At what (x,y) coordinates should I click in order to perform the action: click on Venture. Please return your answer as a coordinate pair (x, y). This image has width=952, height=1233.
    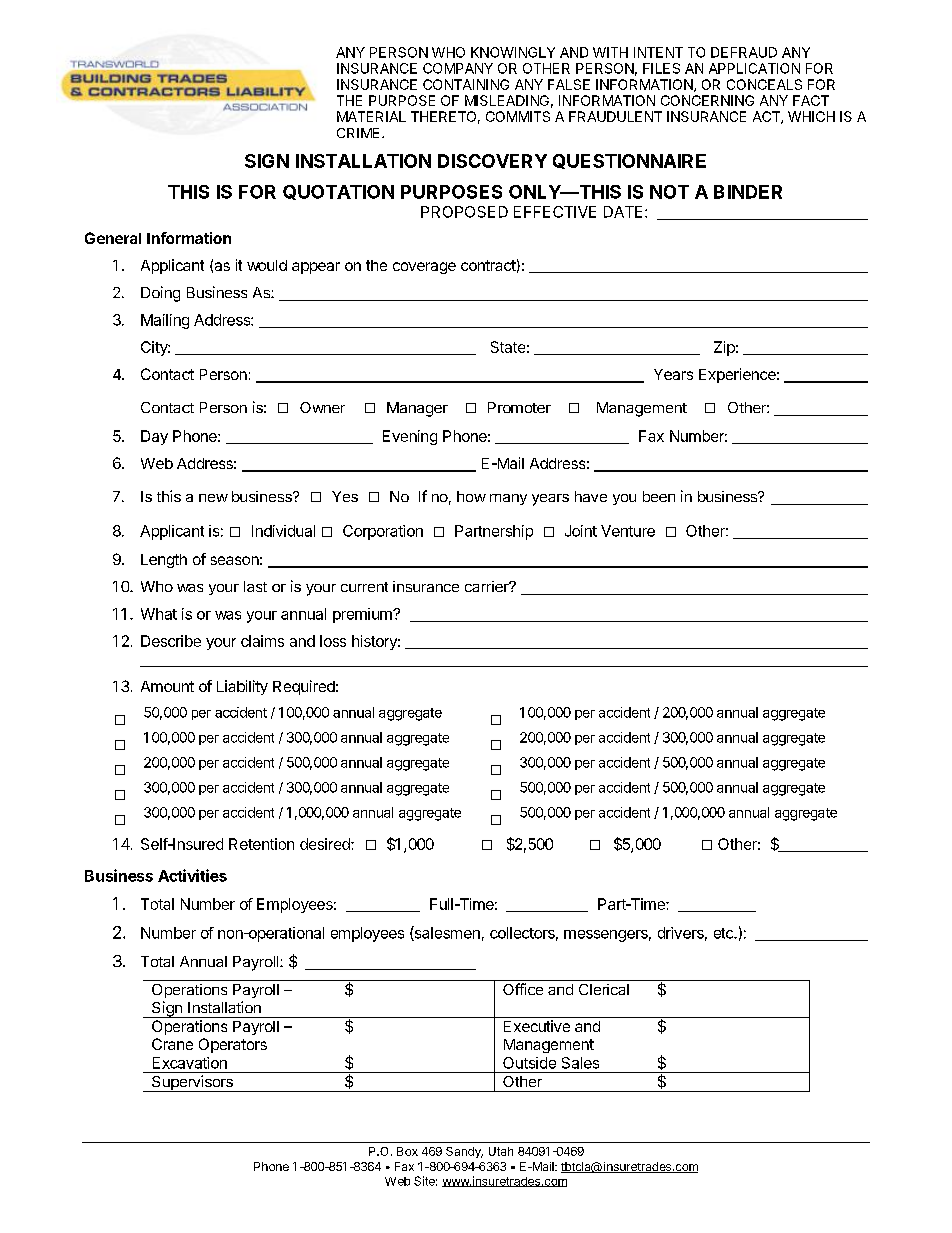
    Looking at the image, I should click on (628, 531).
